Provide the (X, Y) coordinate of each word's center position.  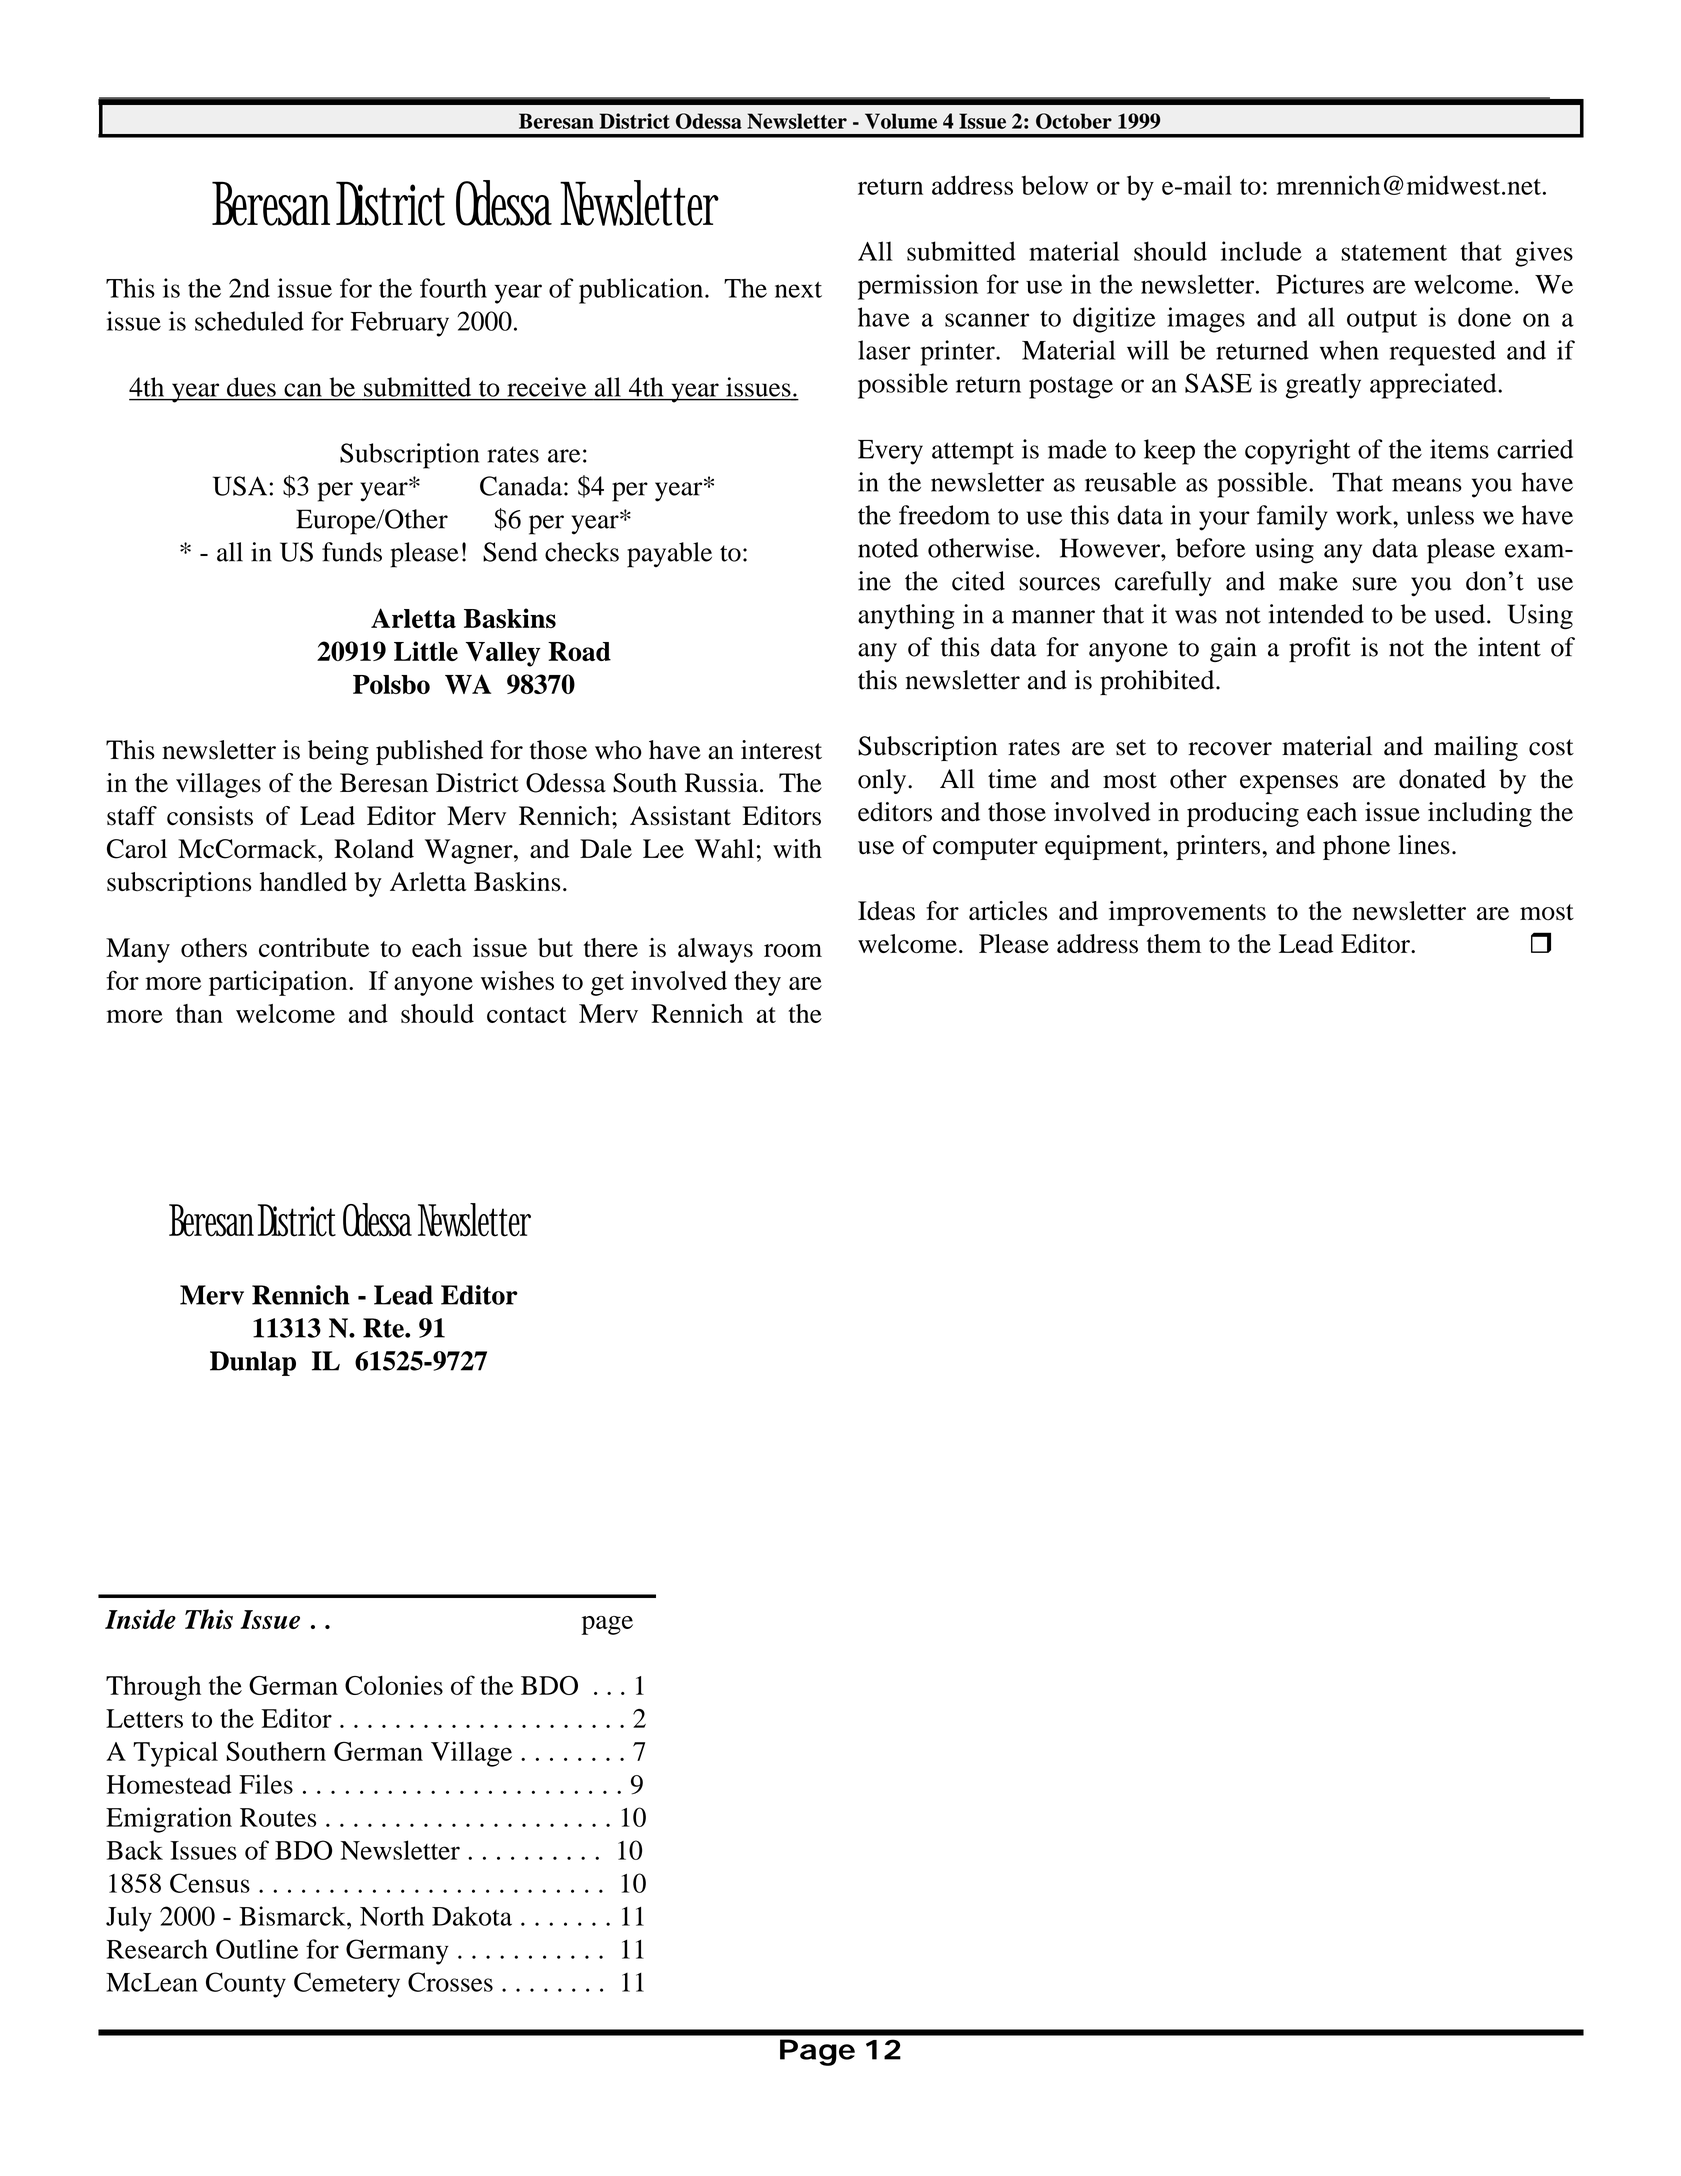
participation (279, 983)
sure (1375, 584)
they (757, 983)
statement (1394, 252)
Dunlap (253, 1363)
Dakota (472, 1916)
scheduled (249, 321)
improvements (1187, 913)
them (1174, 943)
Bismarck (293, 1916)
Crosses (450, 1982)
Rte (384, 1328)
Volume (901, 121)
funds (352, 552)
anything (906, 616)
